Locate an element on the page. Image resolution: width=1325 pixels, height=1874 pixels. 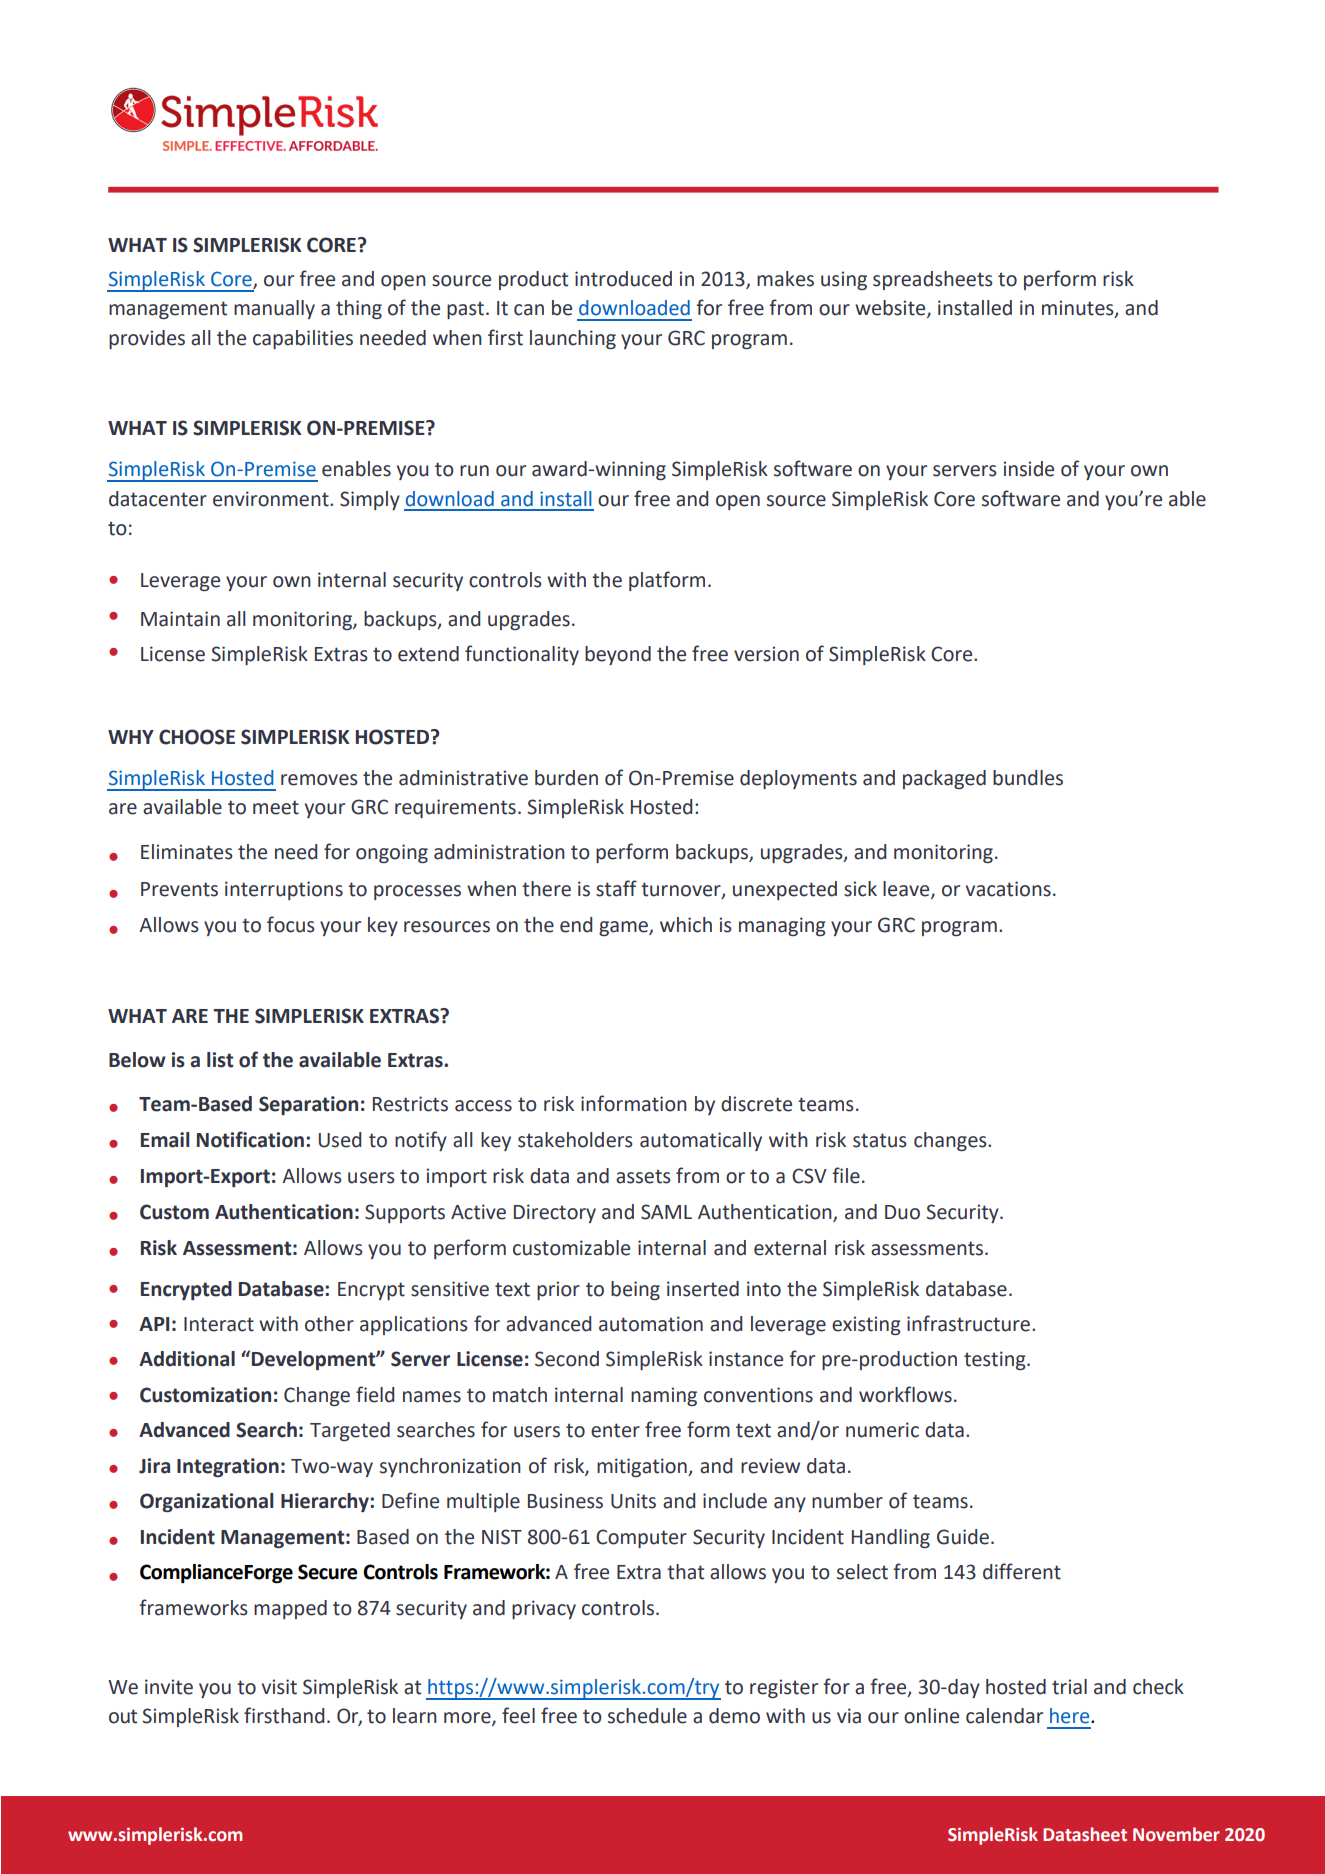
discrete is located at coordinates (756, 1104).
